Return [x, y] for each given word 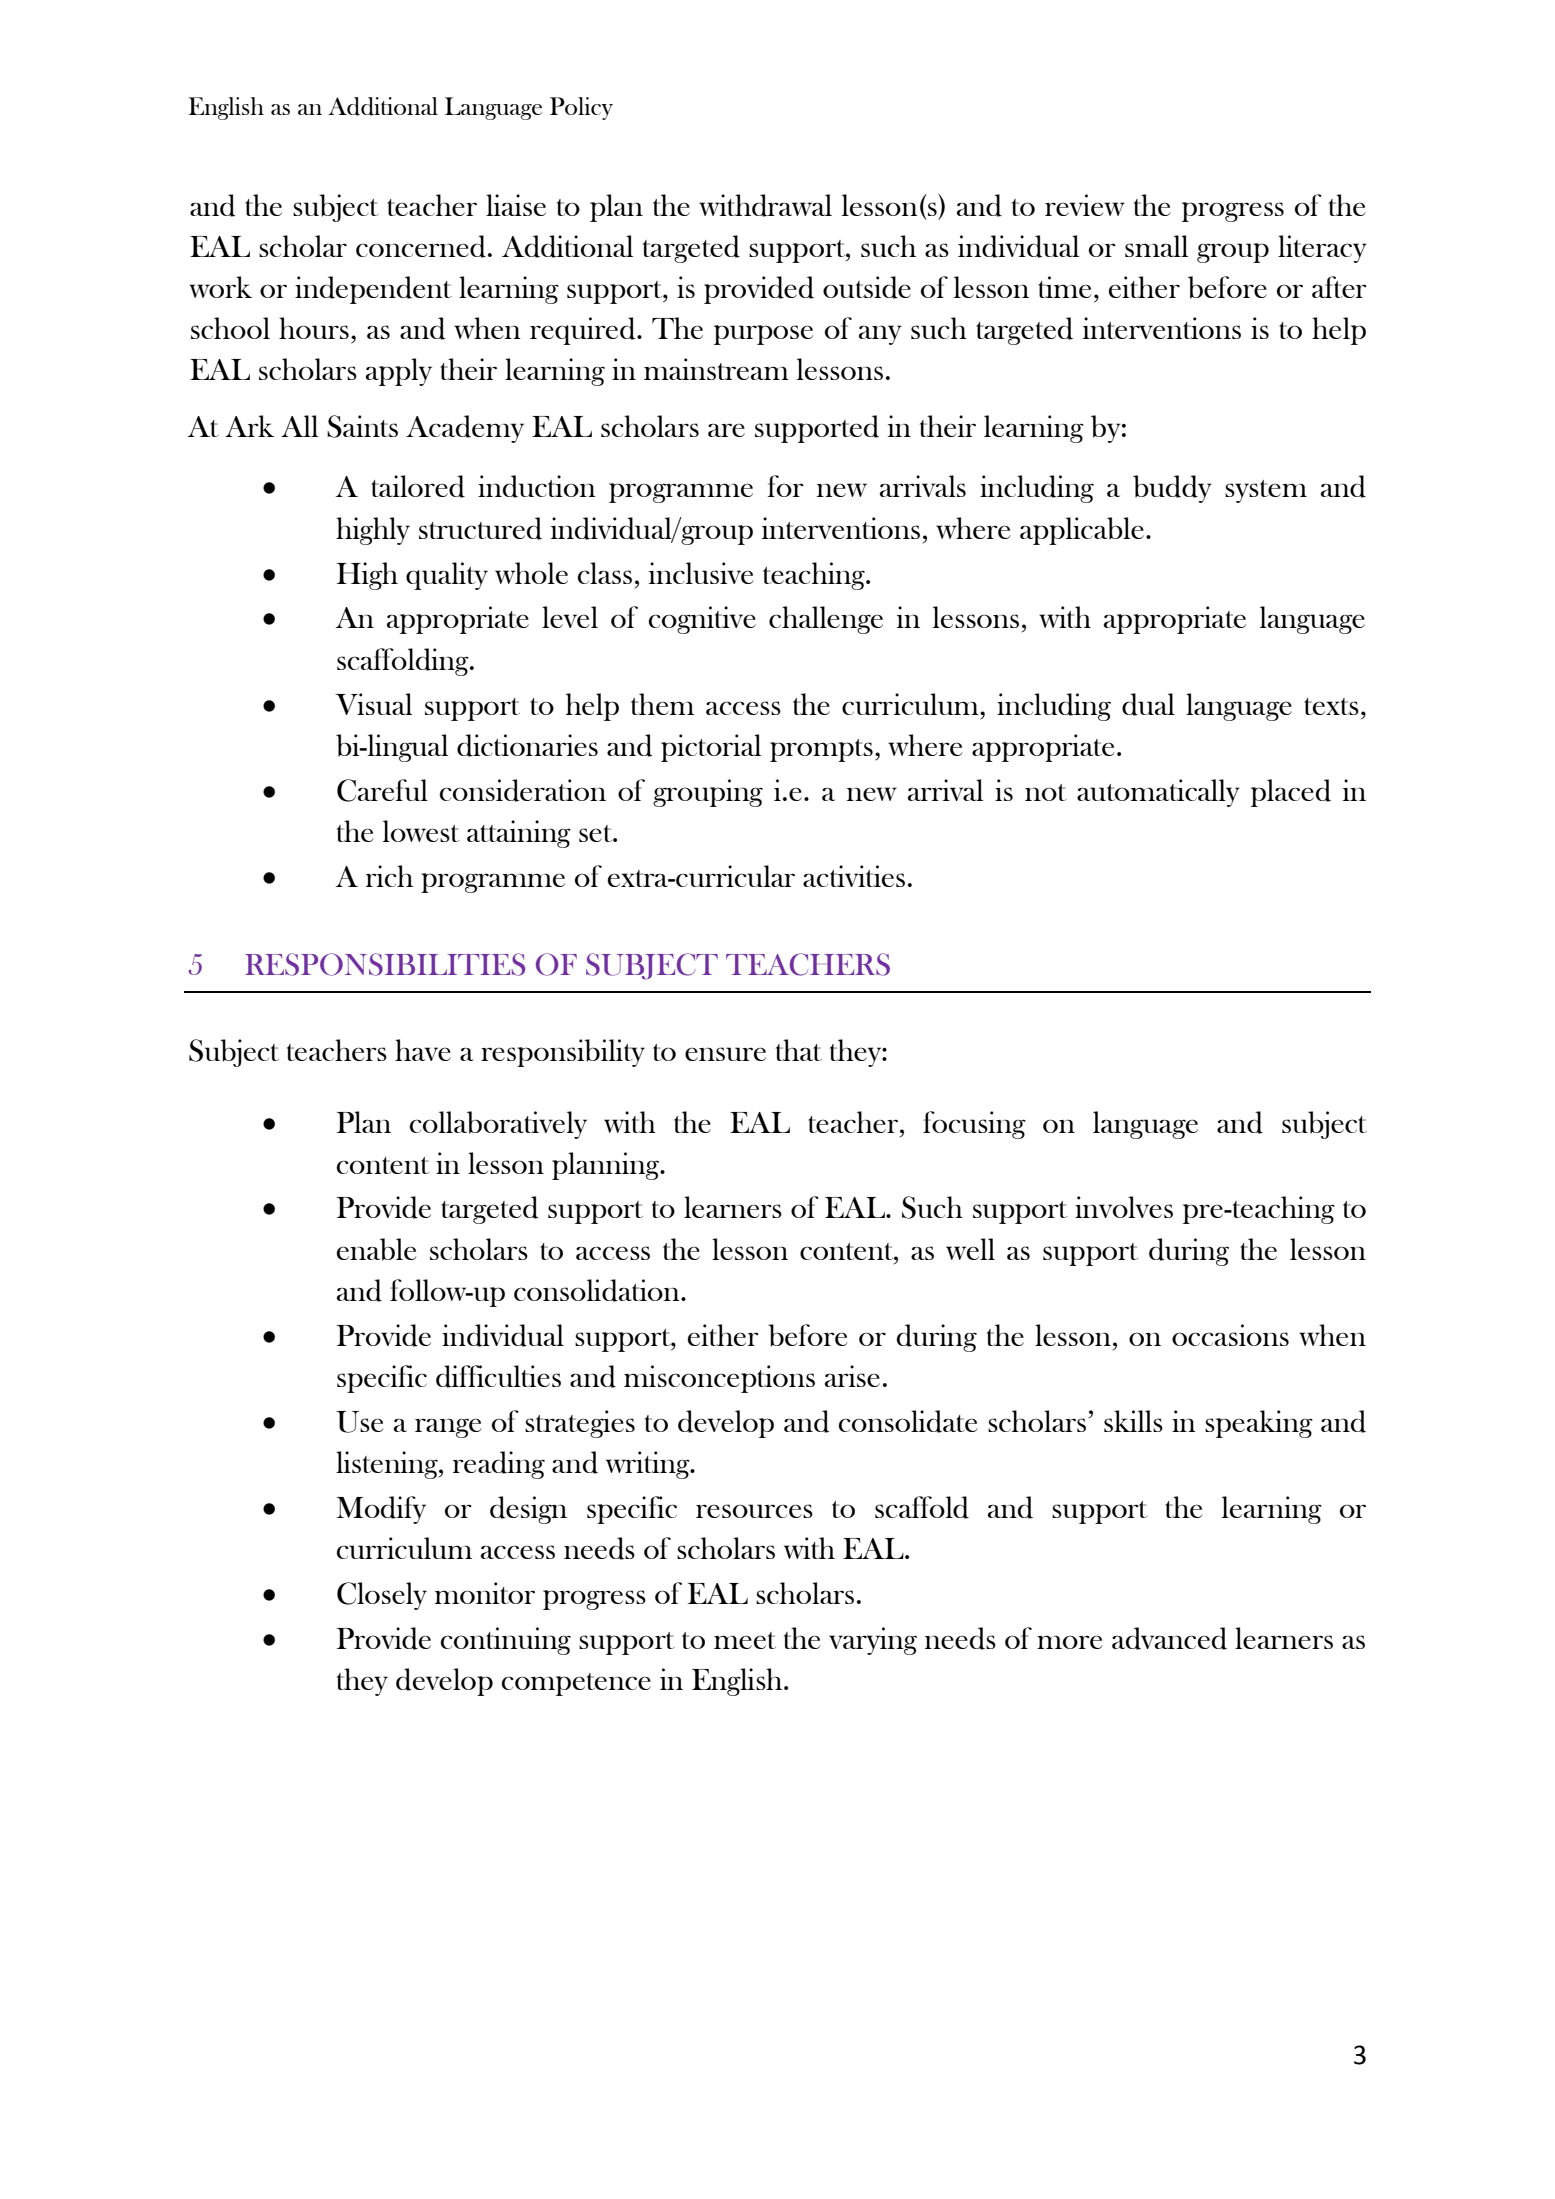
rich [389, 876]
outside [867, 287]
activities [854, 876]
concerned [421, 246]
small [1156, 246]
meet [745, 1640]
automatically [1158, 793]
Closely [382, 1596]
